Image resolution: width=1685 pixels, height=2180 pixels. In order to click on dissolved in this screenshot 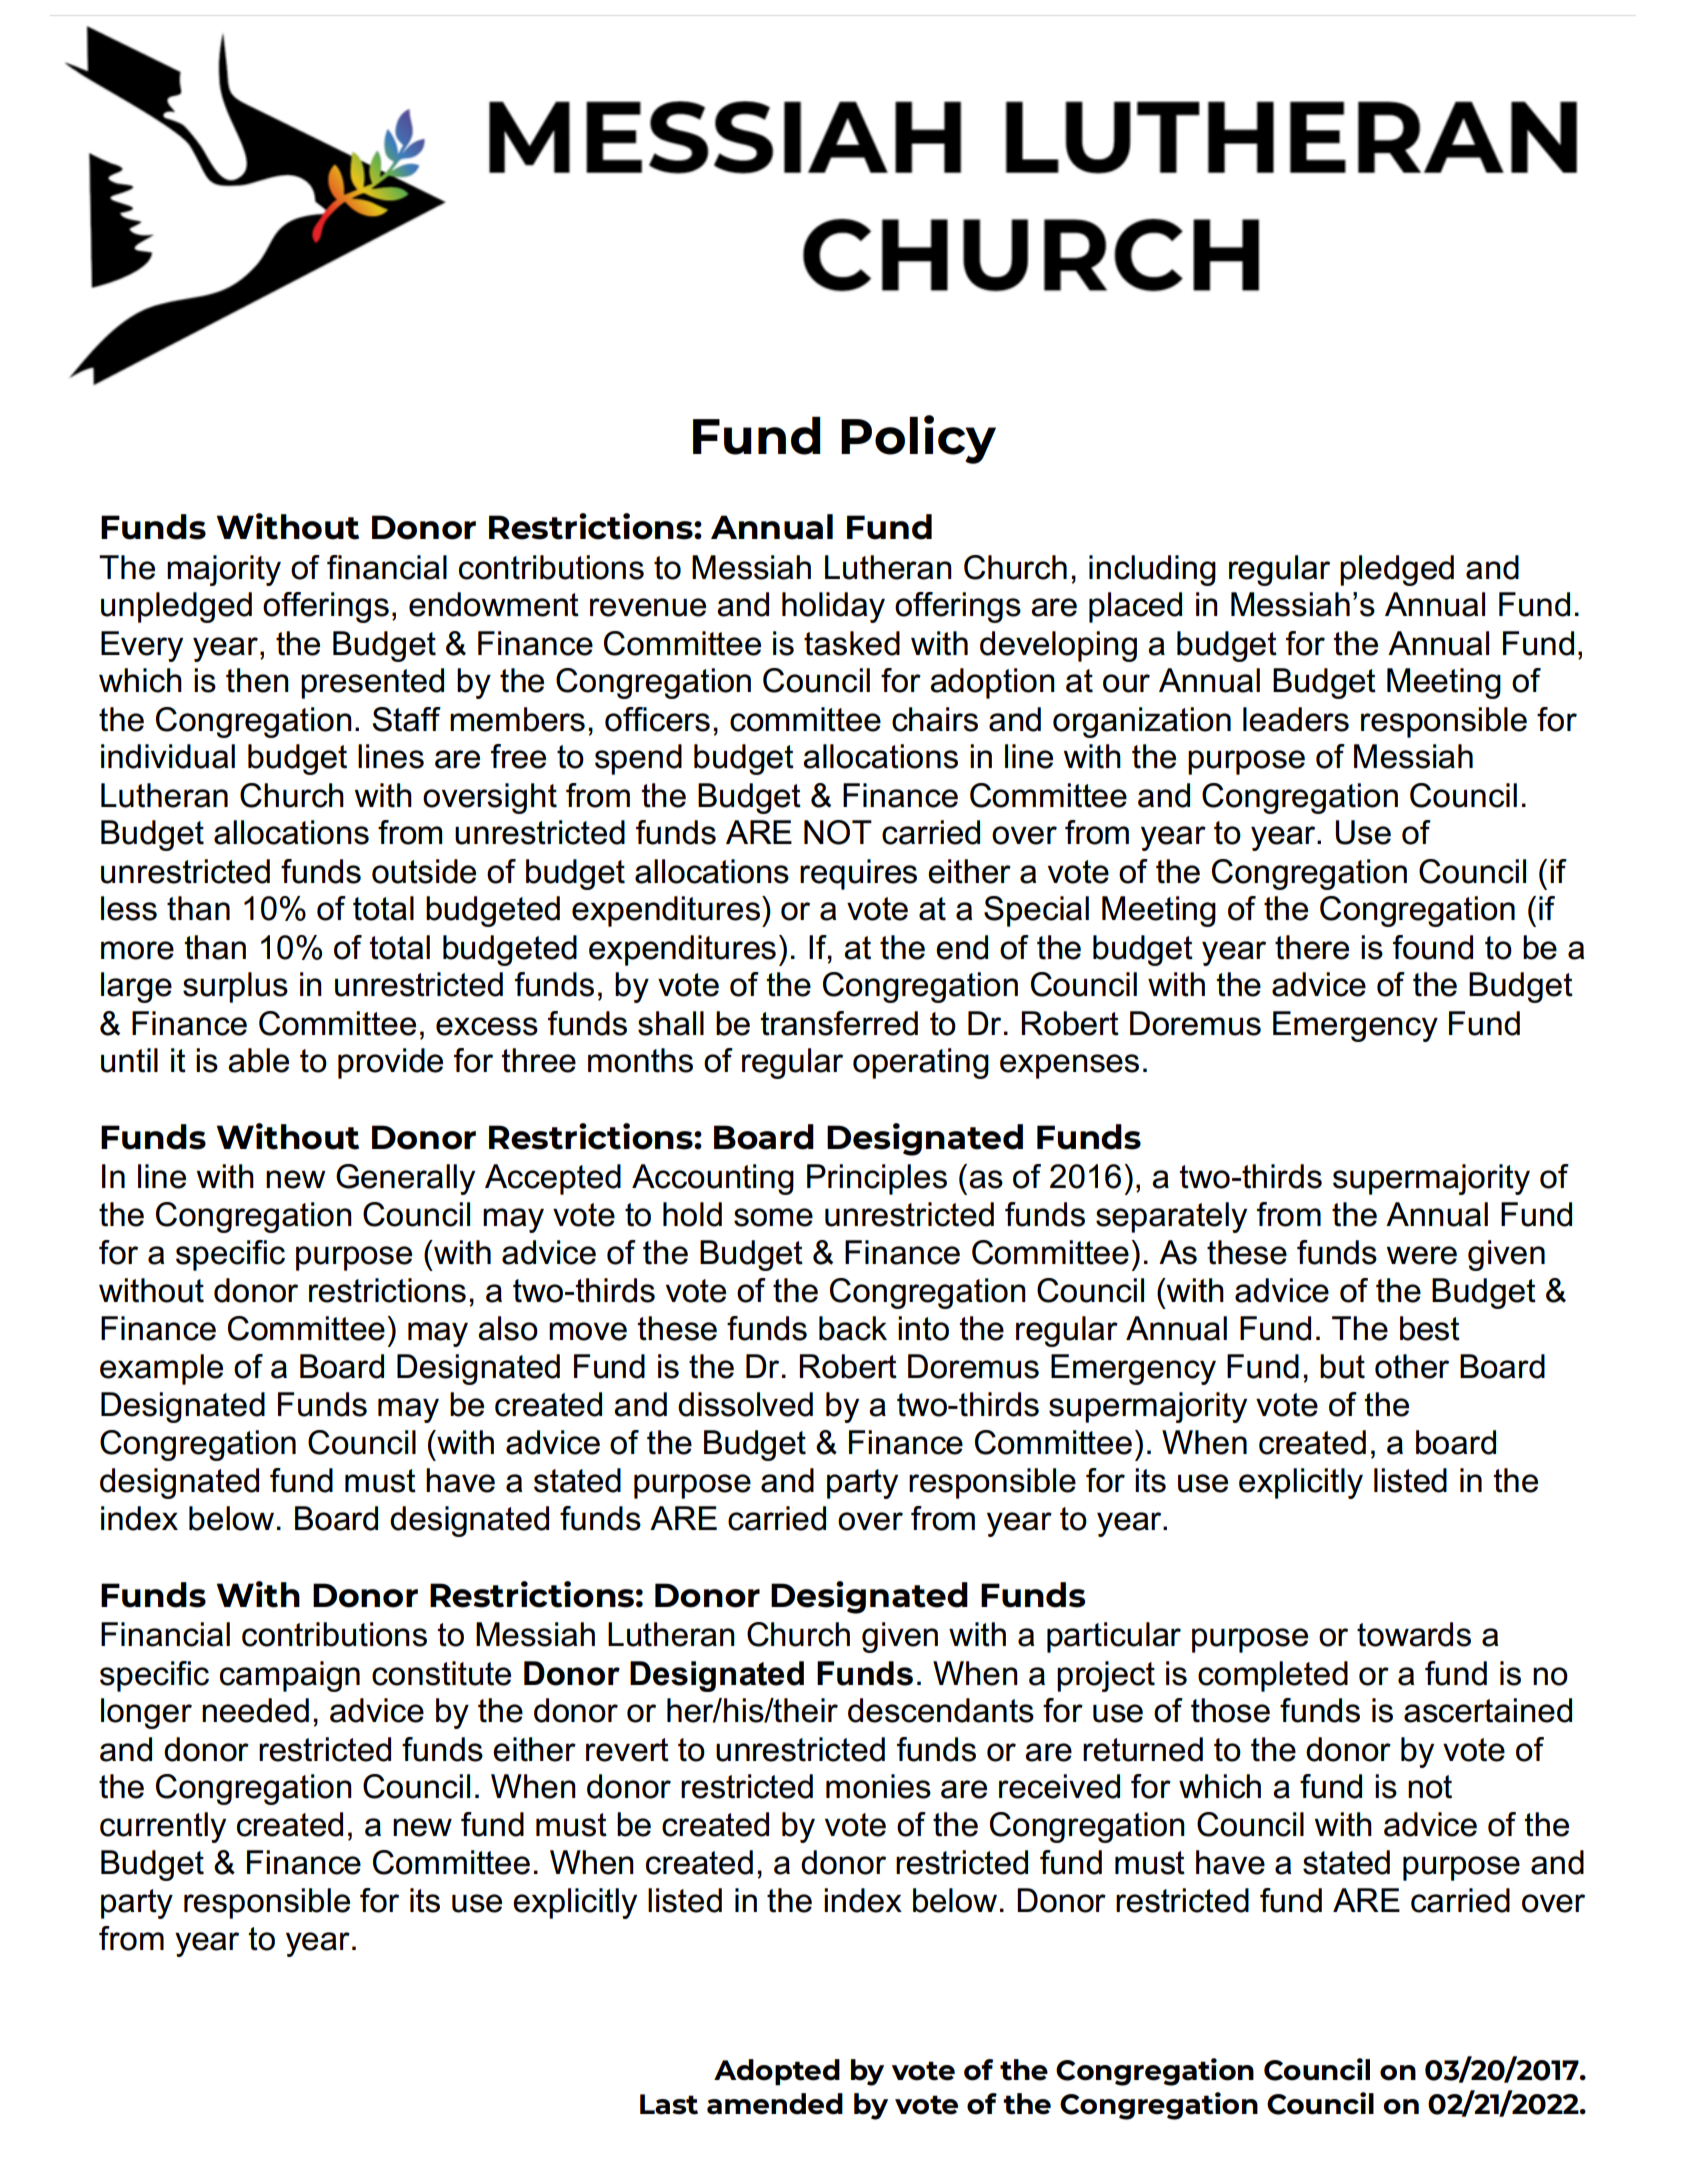, I will do `click(745, 1404)`.
